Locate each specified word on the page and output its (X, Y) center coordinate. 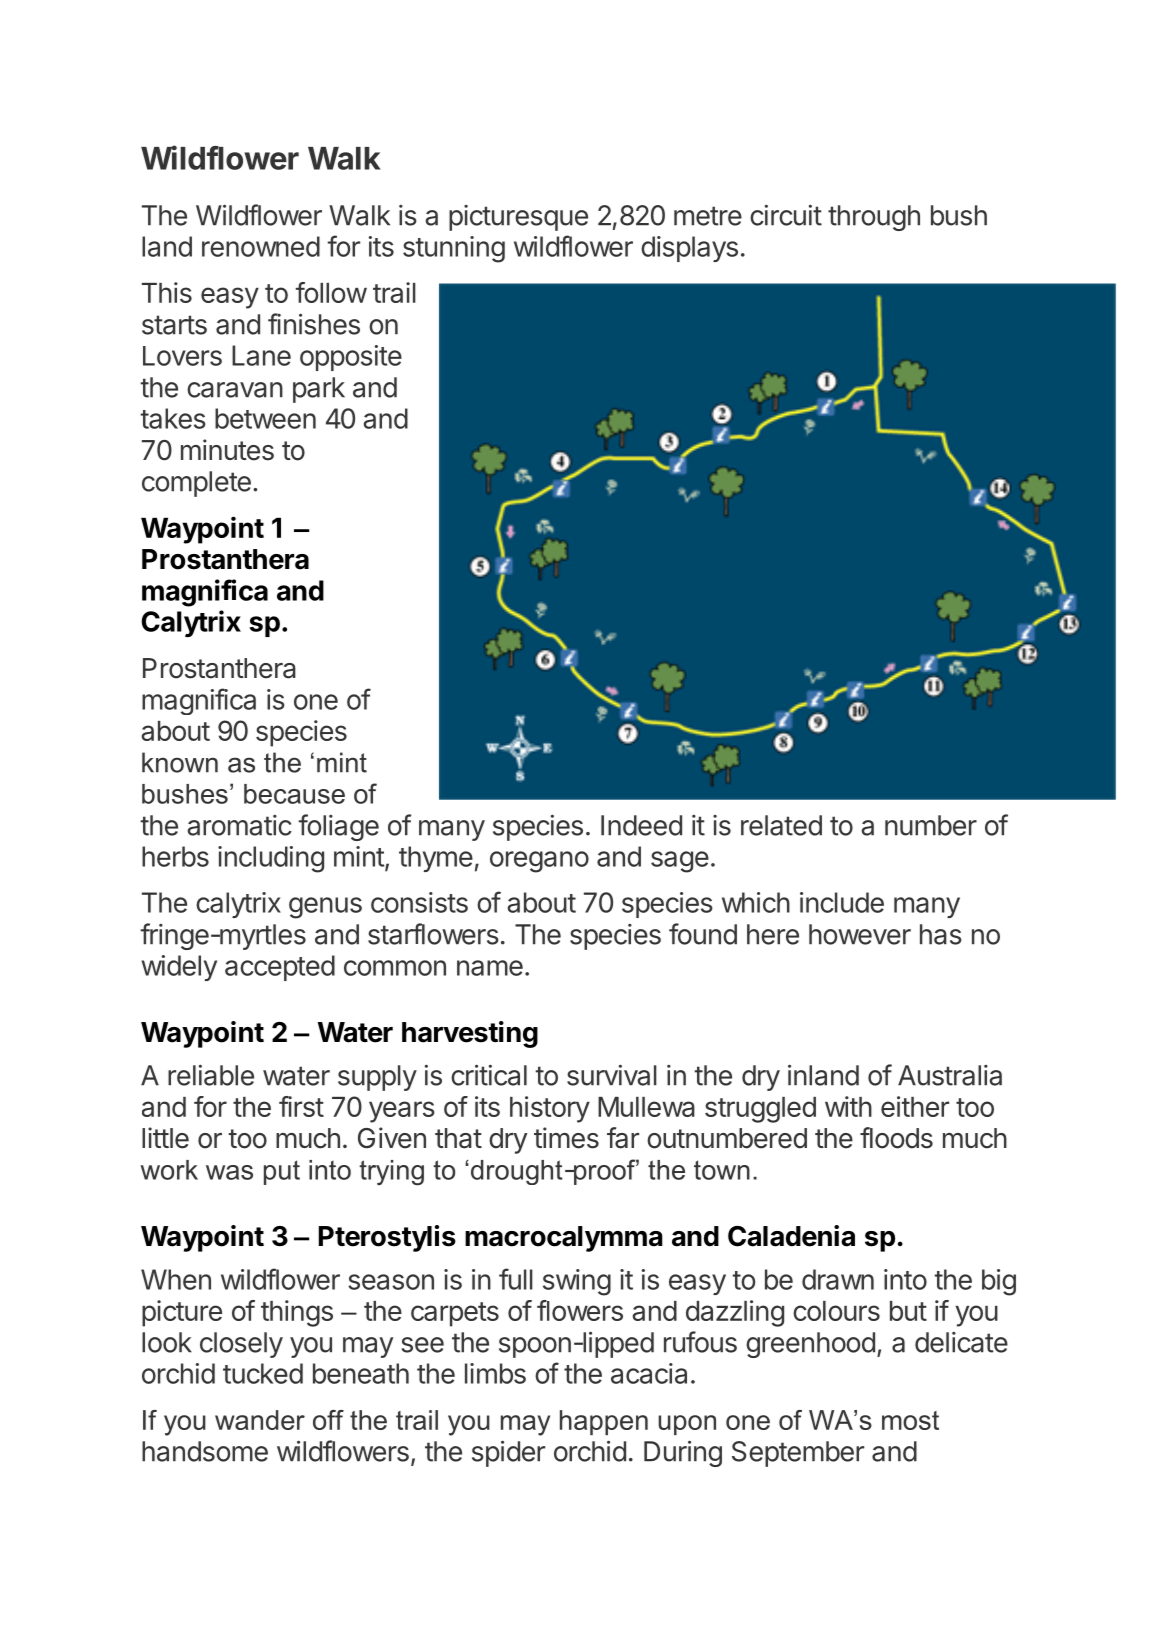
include (842, 902)
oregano (539, 862)
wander (260, 1420)
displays (689, 249)
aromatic (239, 825)
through (874, 218)
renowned (261, 246)
